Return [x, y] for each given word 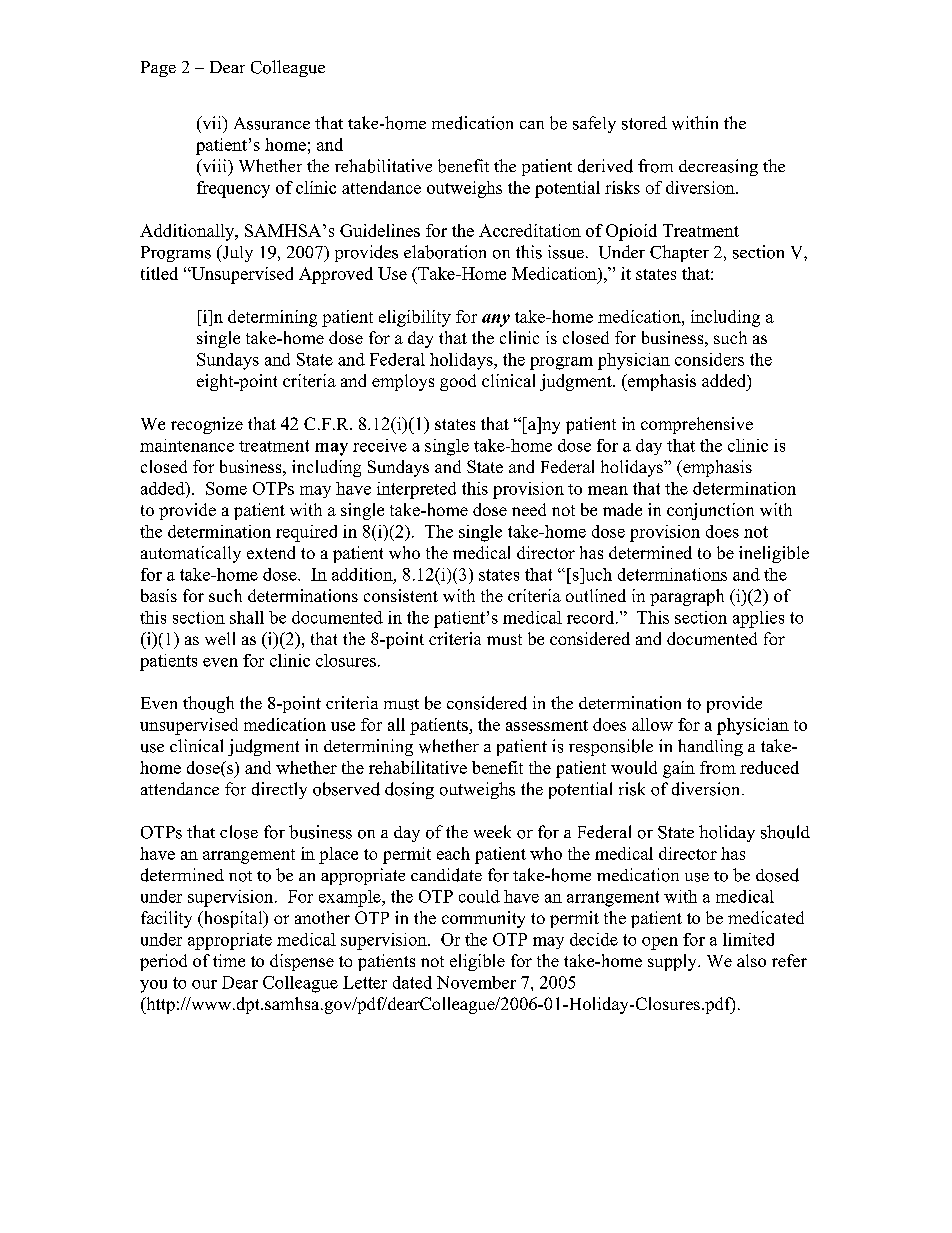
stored [644, 123]
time [229, 960]
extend [271, 552]
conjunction [710, 511]
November [476, 982]
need [529, 509]
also [751, 960]
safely [594, 124]
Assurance [272, 123]
